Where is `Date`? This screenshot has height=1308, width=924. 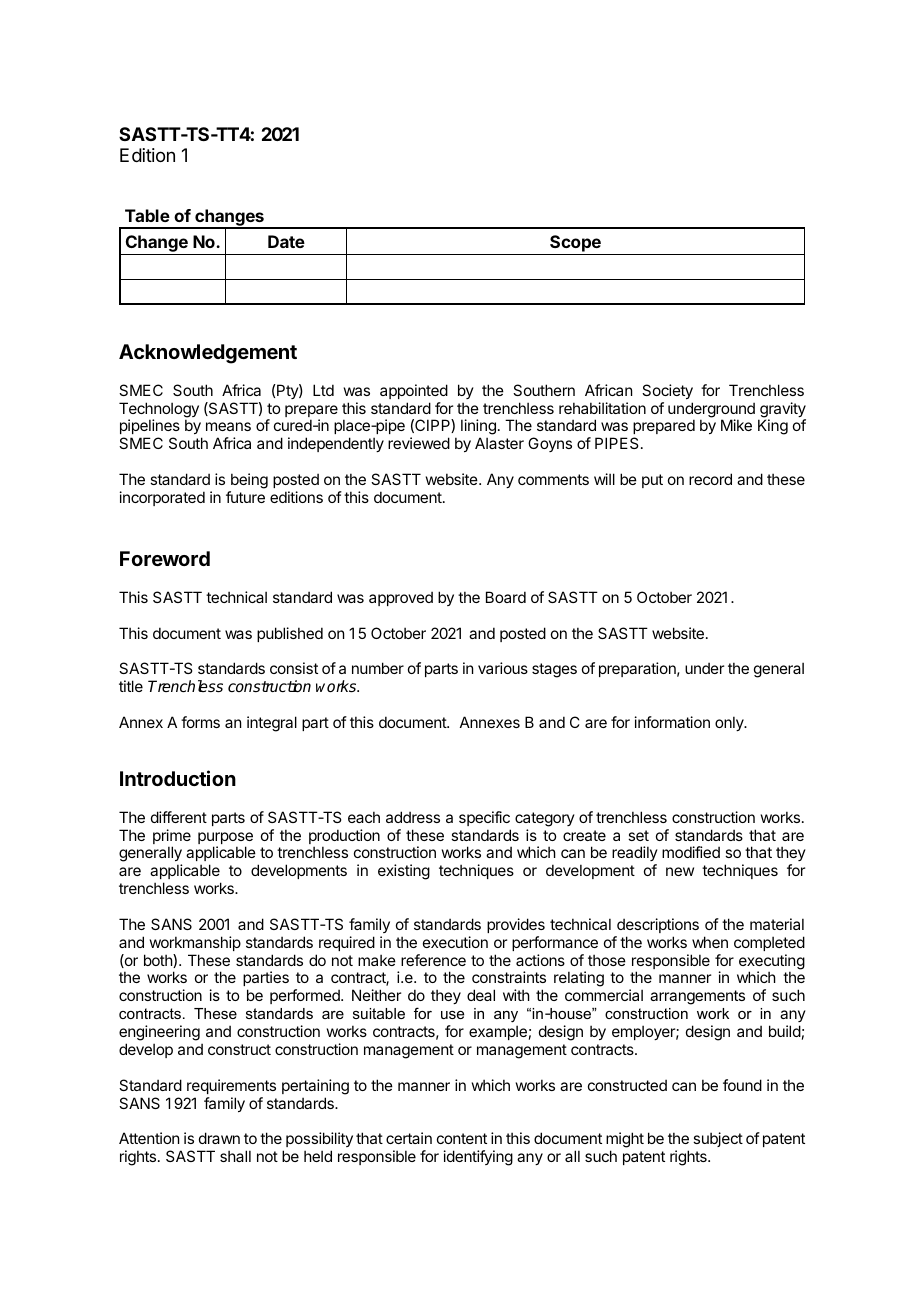
Date is located at coordinates (286, 241).
